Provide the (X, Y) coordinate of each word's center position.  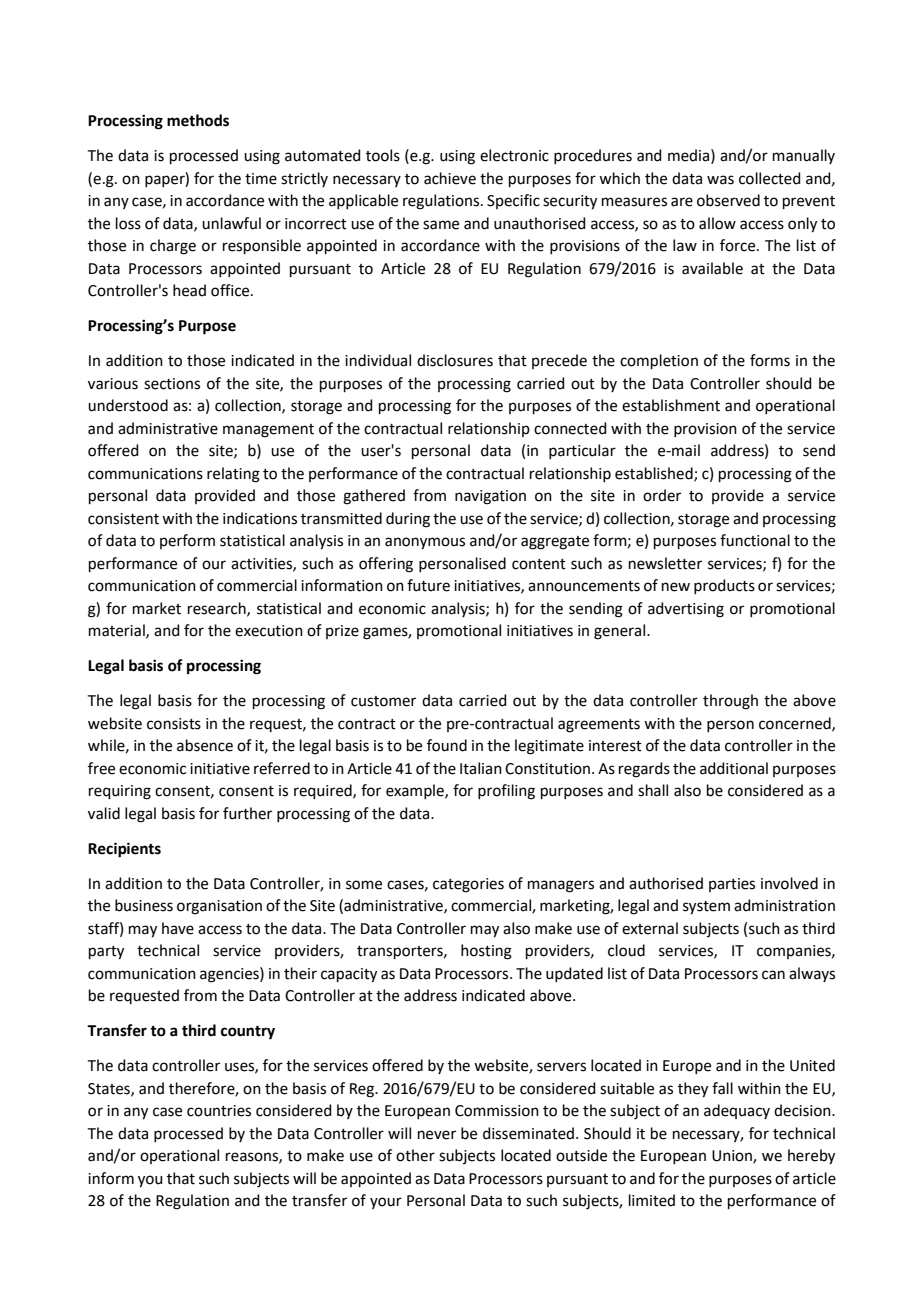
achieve (450, 178)
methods (198, 120)
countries (219, 1111)
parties (732, 885)
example (416, 791)
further (247, 813)
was (720, 180)
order (662, 495)
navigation (490, 497)
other (415, 1155)
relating (233, 475)
